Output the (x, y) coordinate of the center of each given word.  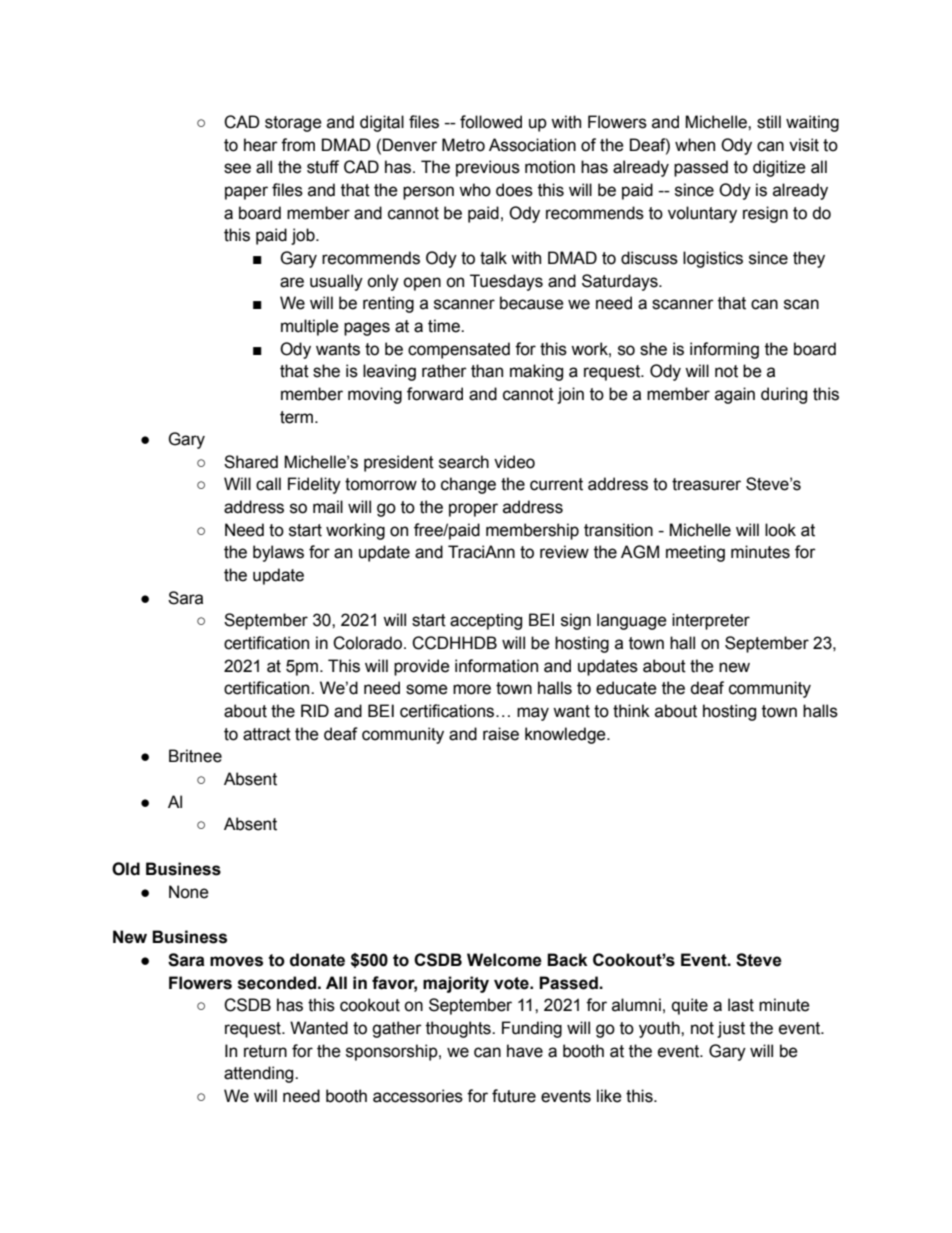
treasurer (706, 484)
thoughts (459, 1029)
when (695, 145)
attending (260, 1074)
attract (267, 734)
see (237, 168)
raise (501, 734)
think (631, 711)
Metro (463, 145)
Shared (251, 462)
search (464, 462)
